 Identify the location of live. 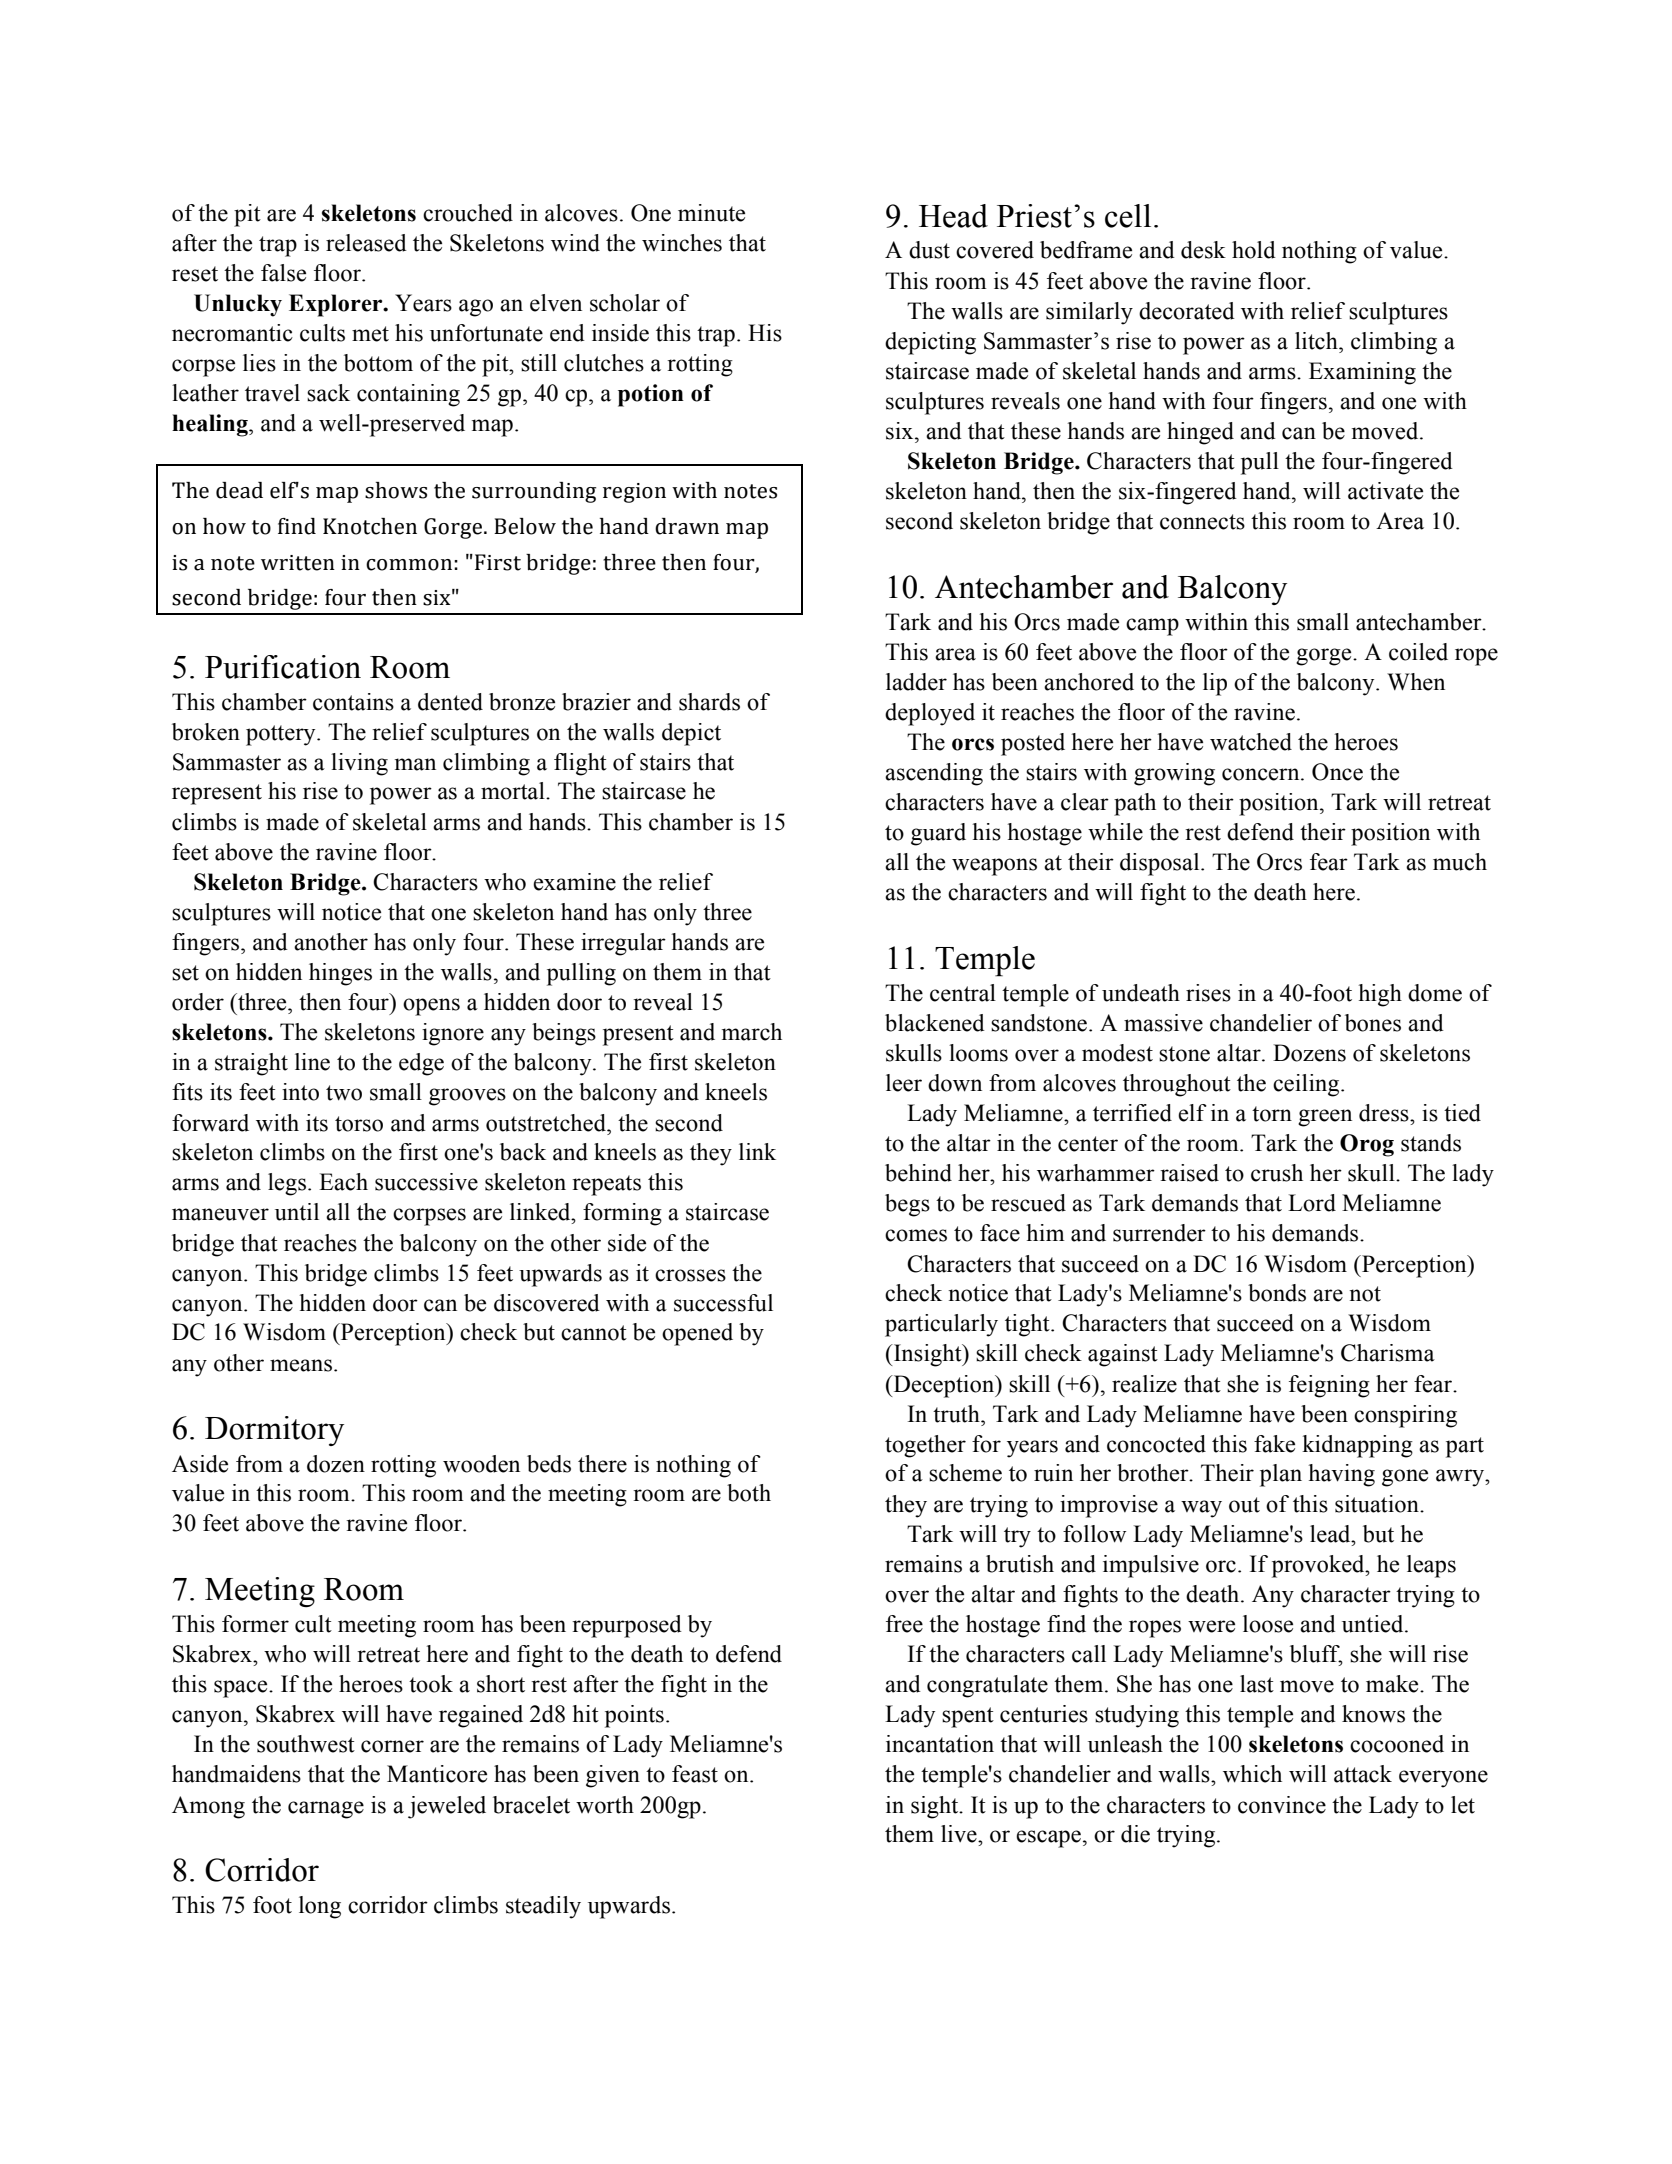
(960, 1834).
